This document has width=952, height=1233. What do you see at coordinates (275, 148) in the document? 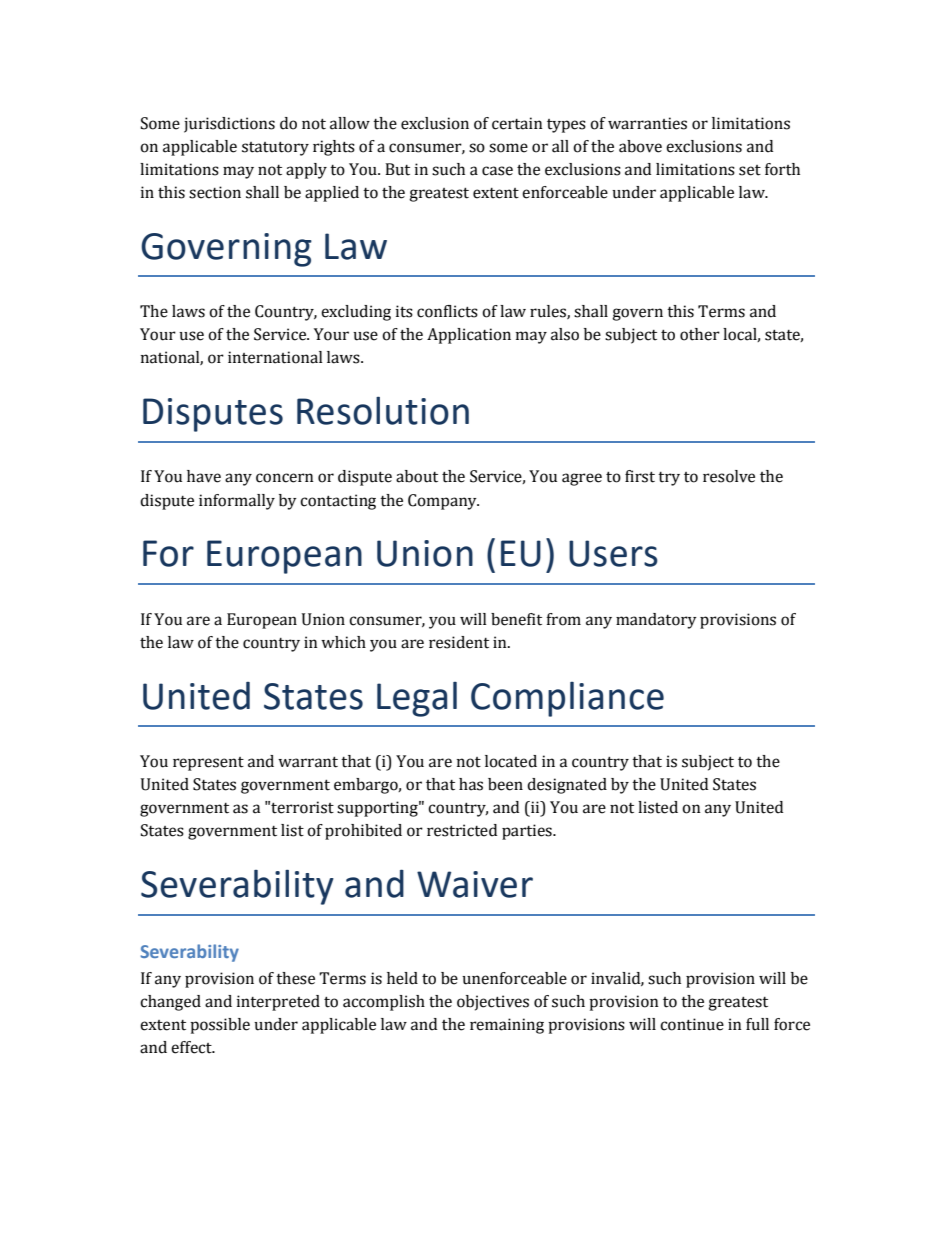
I see `statutory` at bounding box center [275, 148].
